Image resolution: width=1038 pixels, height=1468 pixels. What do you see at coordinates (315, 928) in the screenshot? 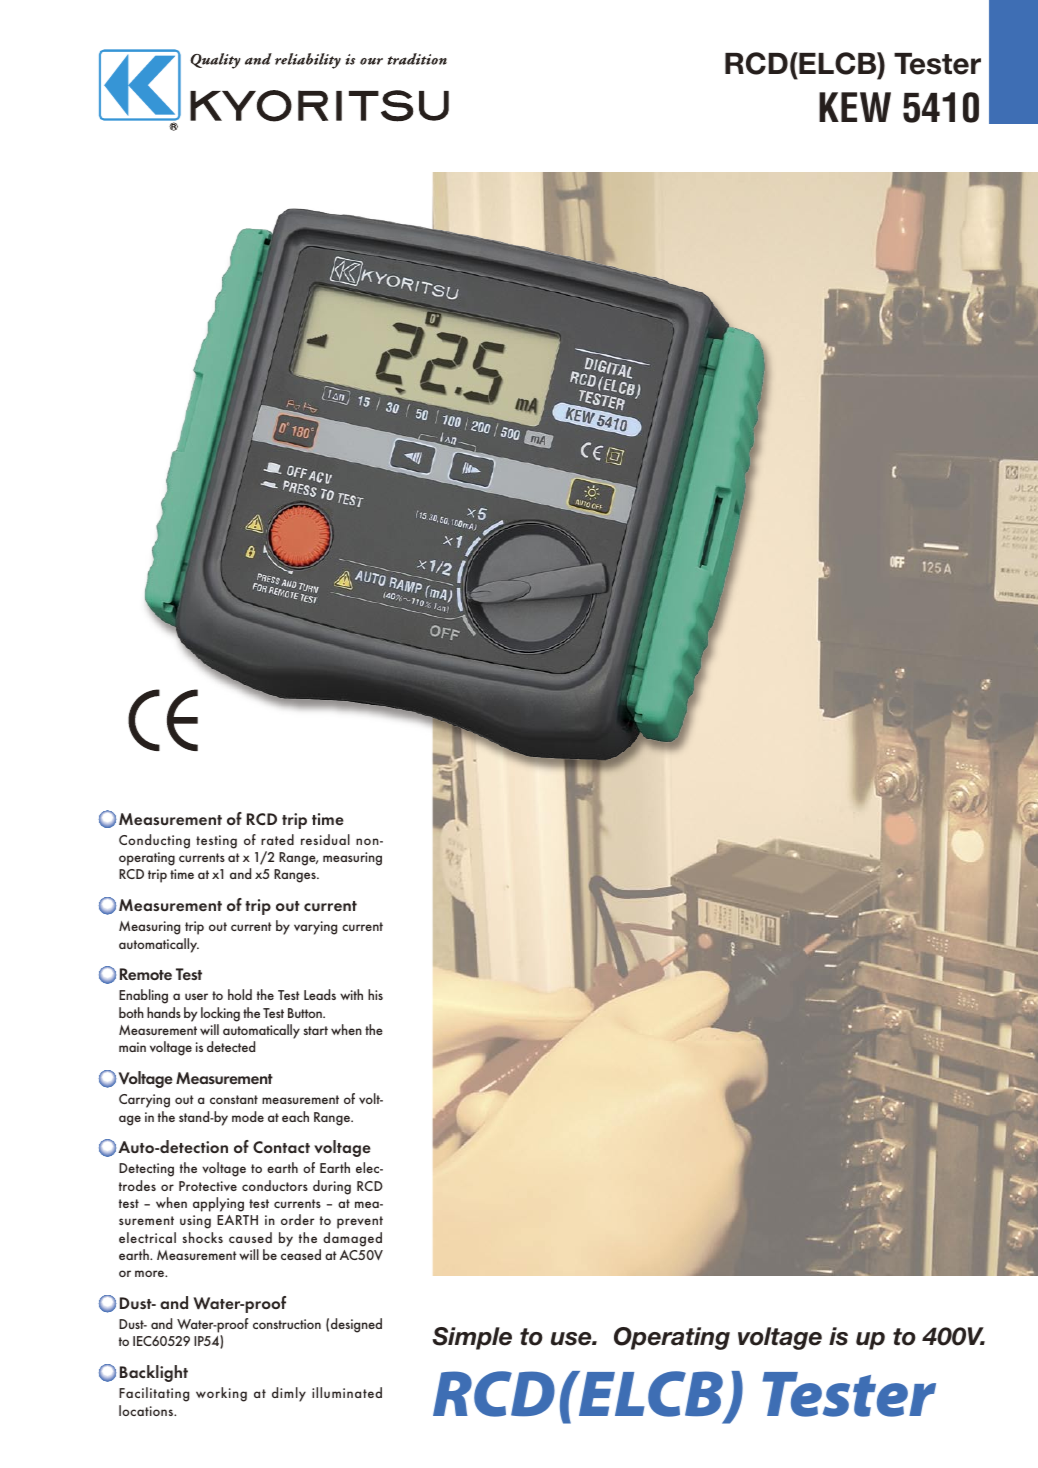
I see `varying` at bounding box center [315, 928].
